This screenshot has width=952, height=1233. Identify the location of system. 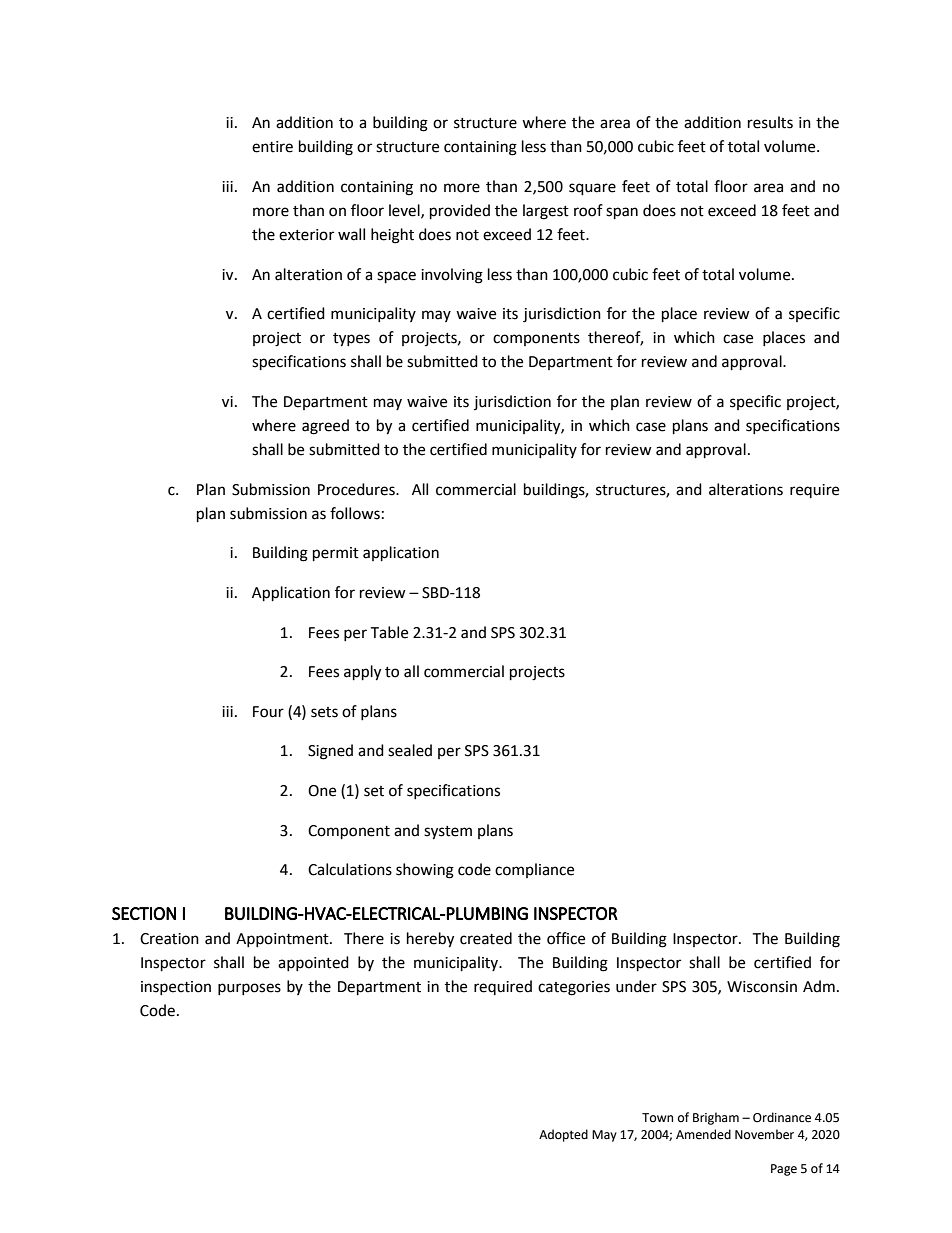
(448, 833).
